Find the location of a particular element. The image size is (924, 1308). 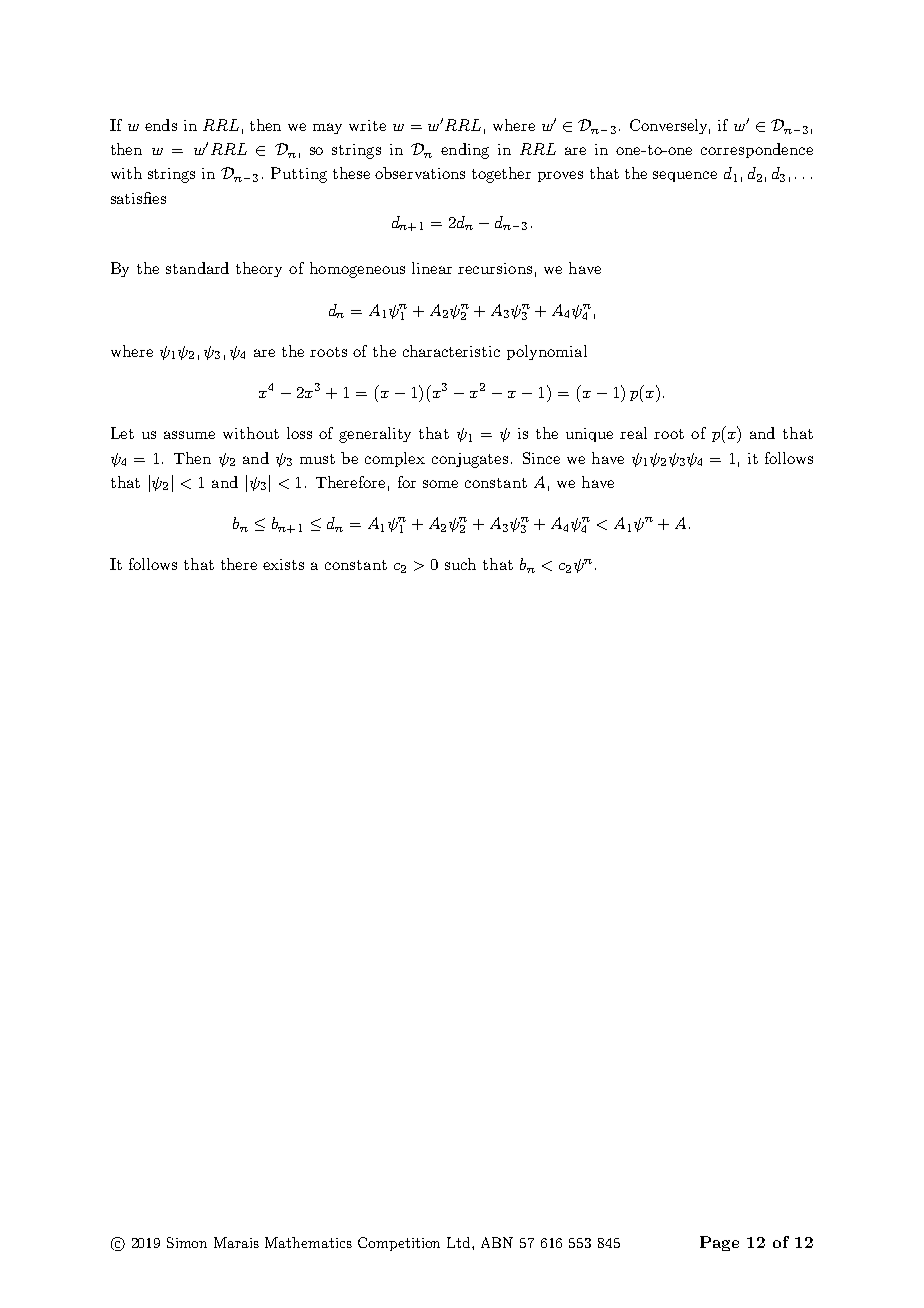

Simon is located at coordinates (187, 1242).
